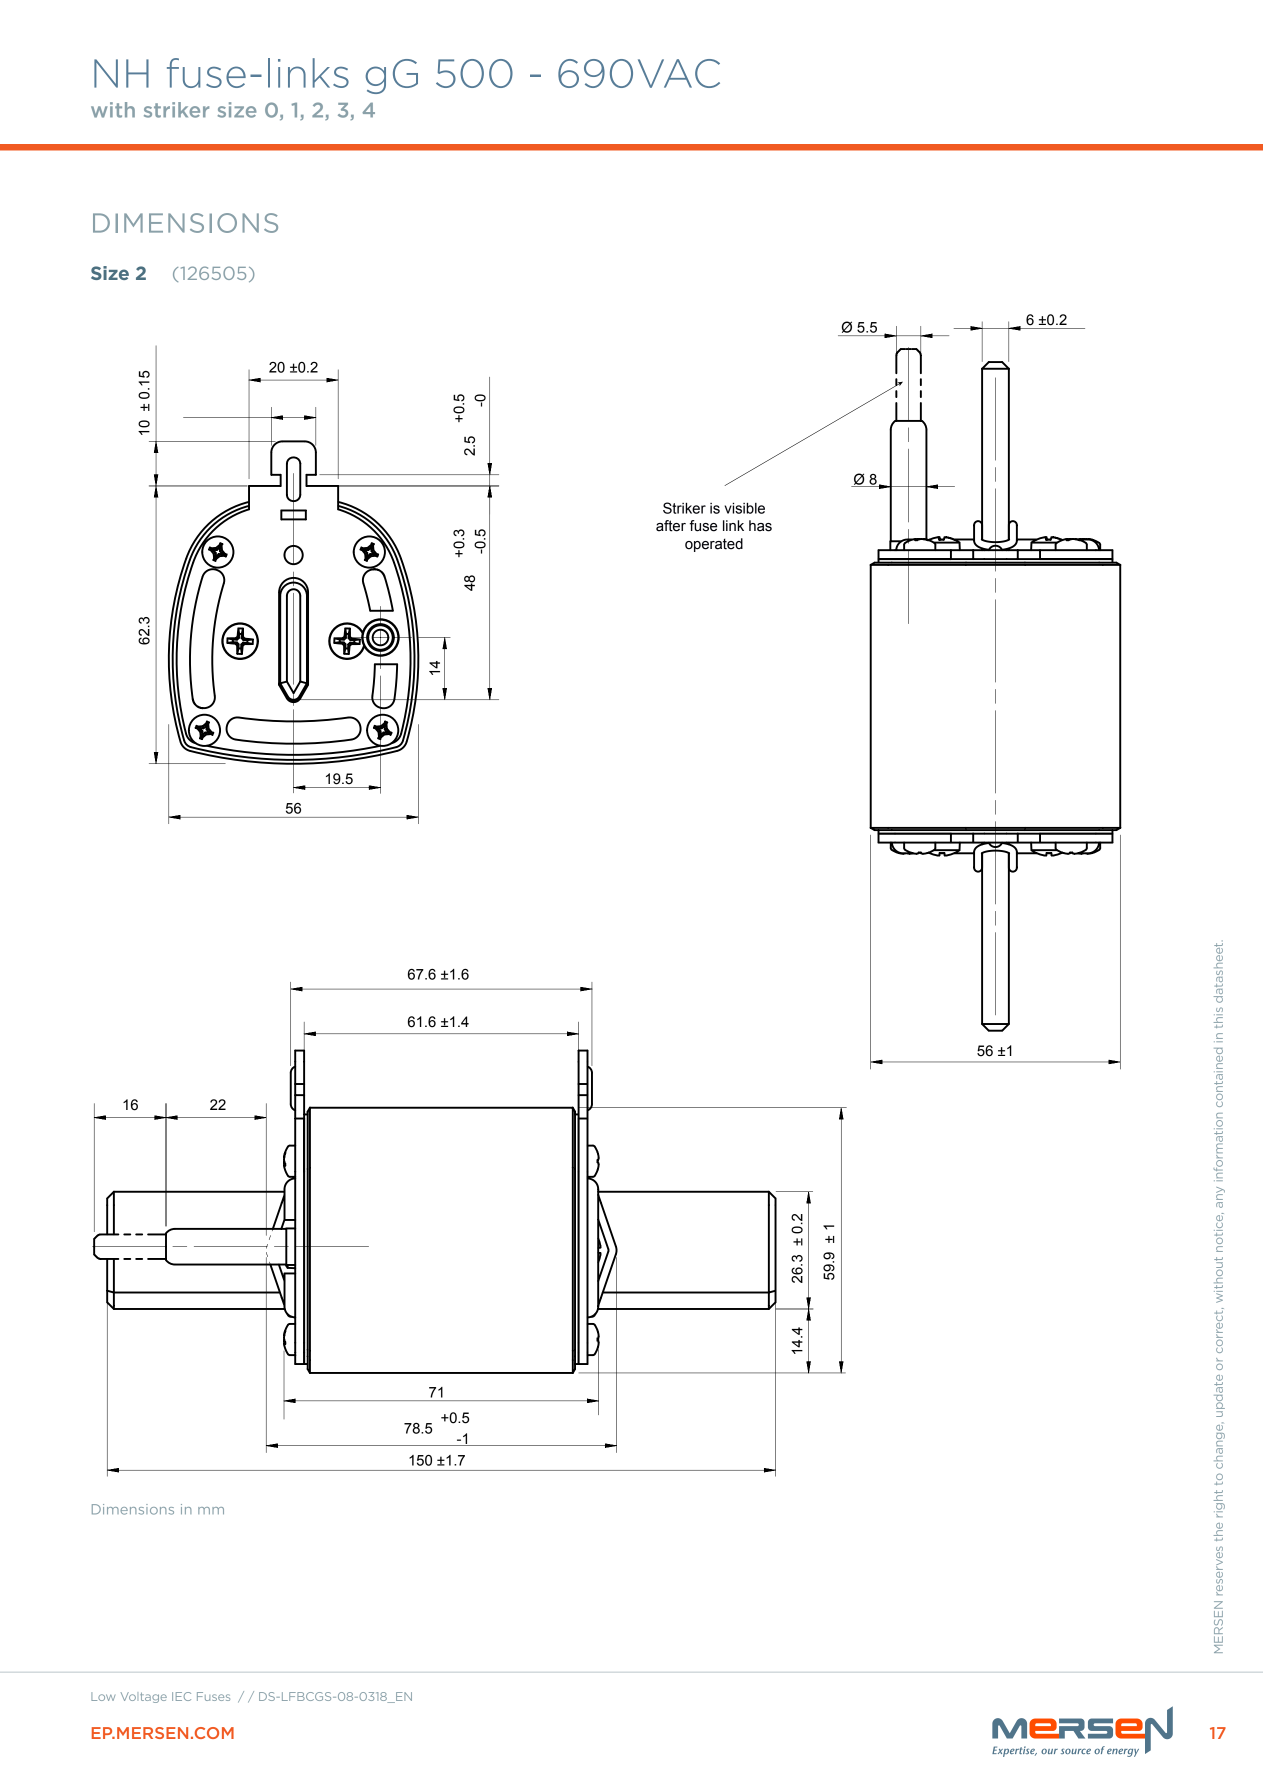 This document has width=1263, height=1787. Describe the element at coordinates (181, 1696) in the document. I see `IEC` at that location.
